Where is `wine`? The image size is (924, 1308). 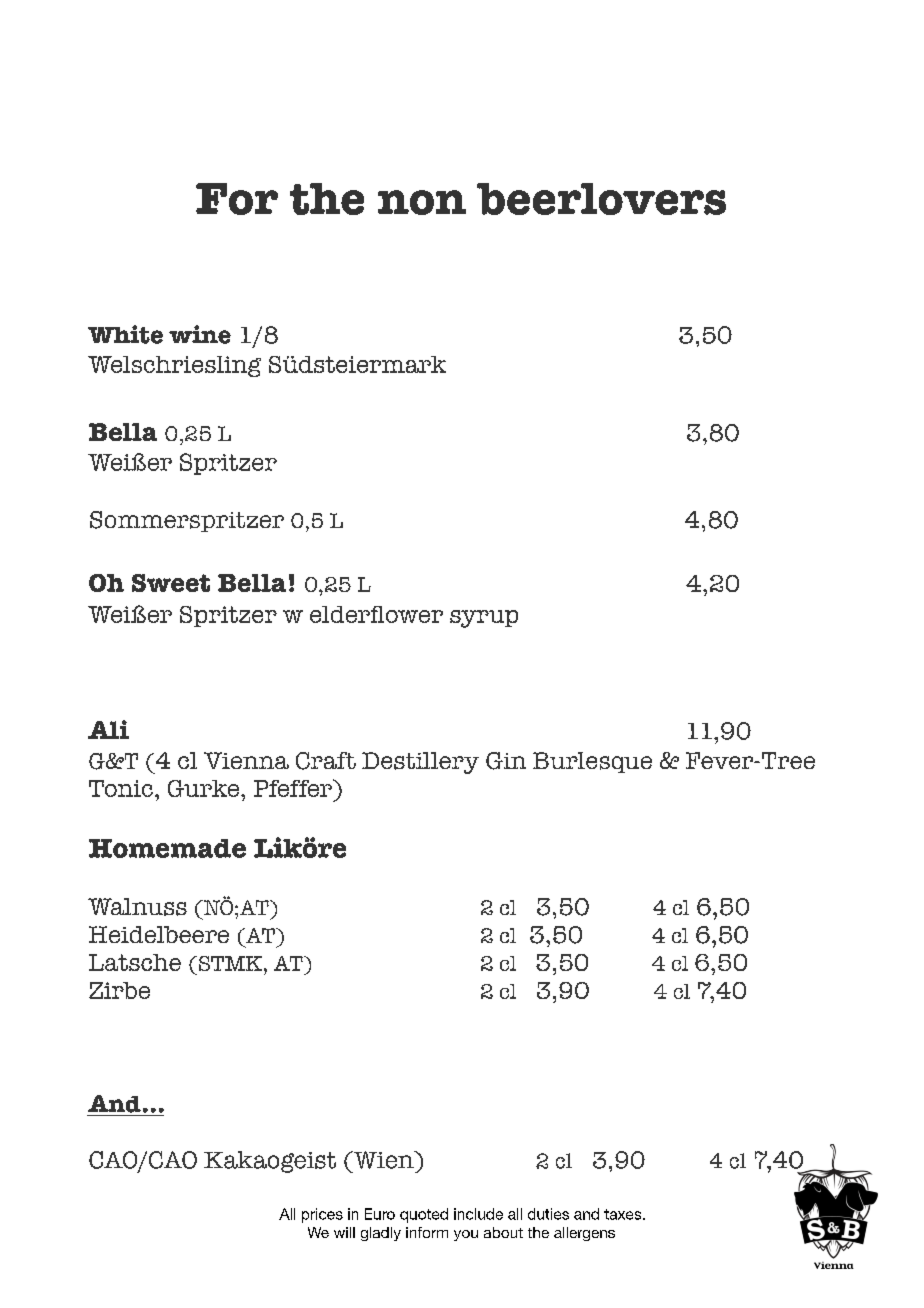 wine is located at coordinates (200, 334).
